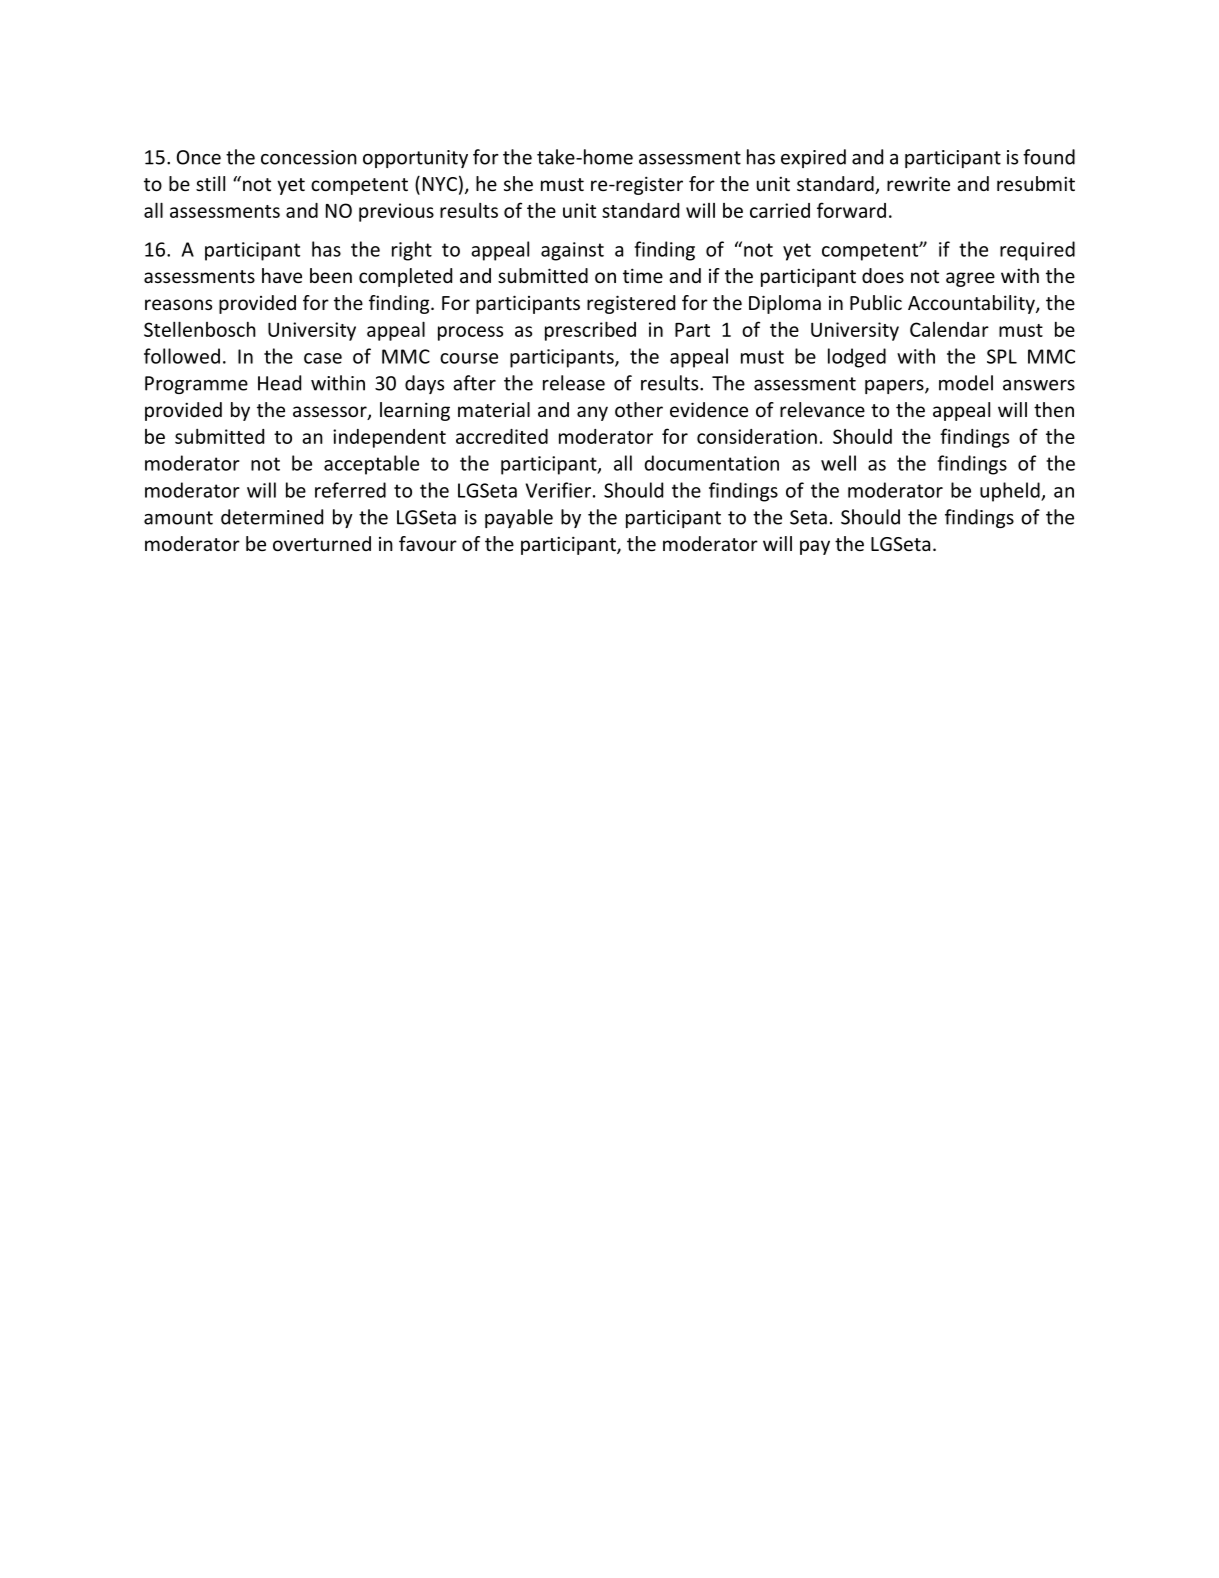 This page has height=1578, width=1219. Describe the element at coordinates (639, 409) in the page. I see `other` at that location.
